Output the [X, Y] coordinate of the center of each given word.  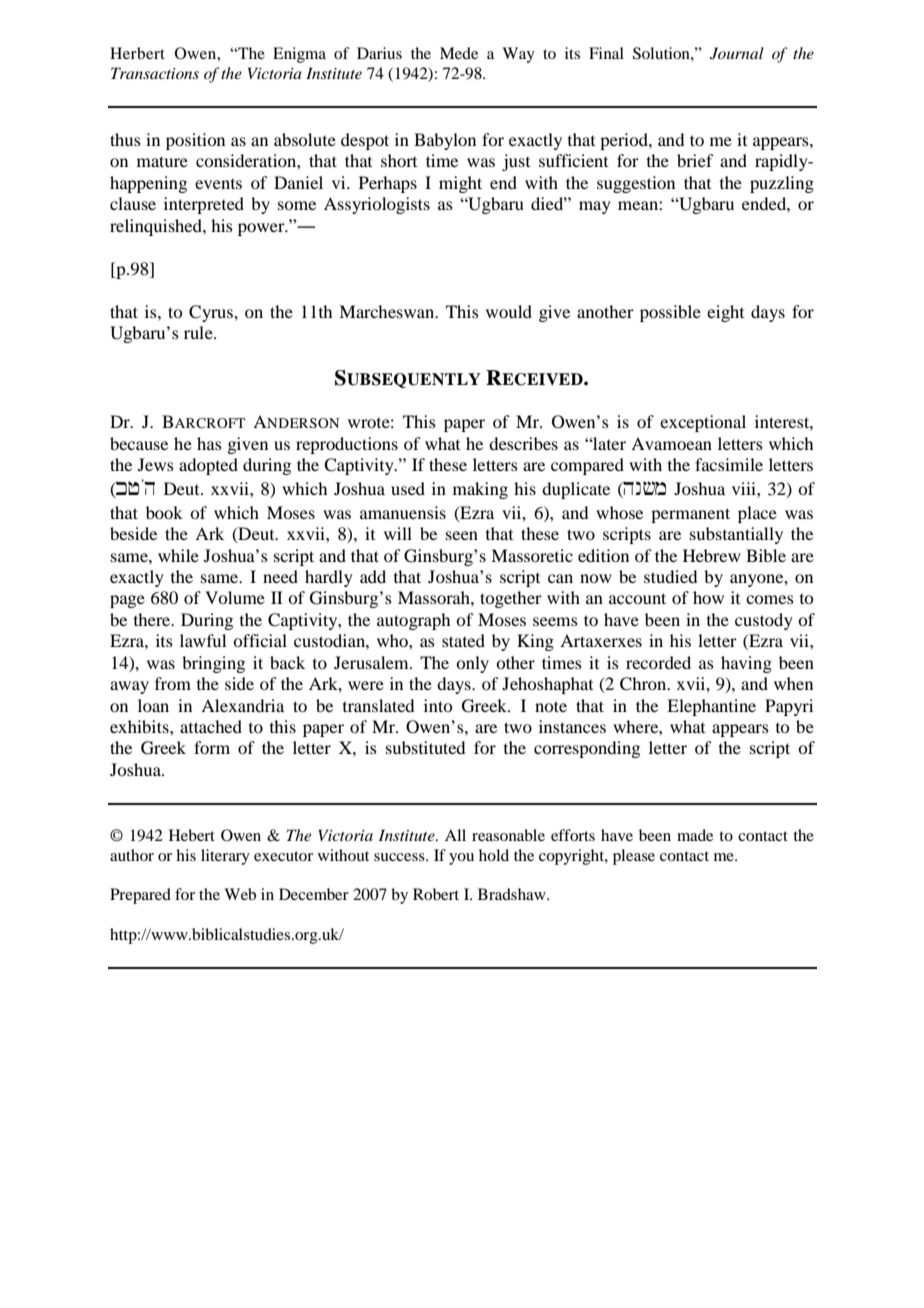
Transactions [155, 73]
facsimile [729, 464]
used [408, 488]
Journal [737, 53]
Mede [459, 53]
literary [225, 857]
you [461, 859]
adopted [208, 466]
